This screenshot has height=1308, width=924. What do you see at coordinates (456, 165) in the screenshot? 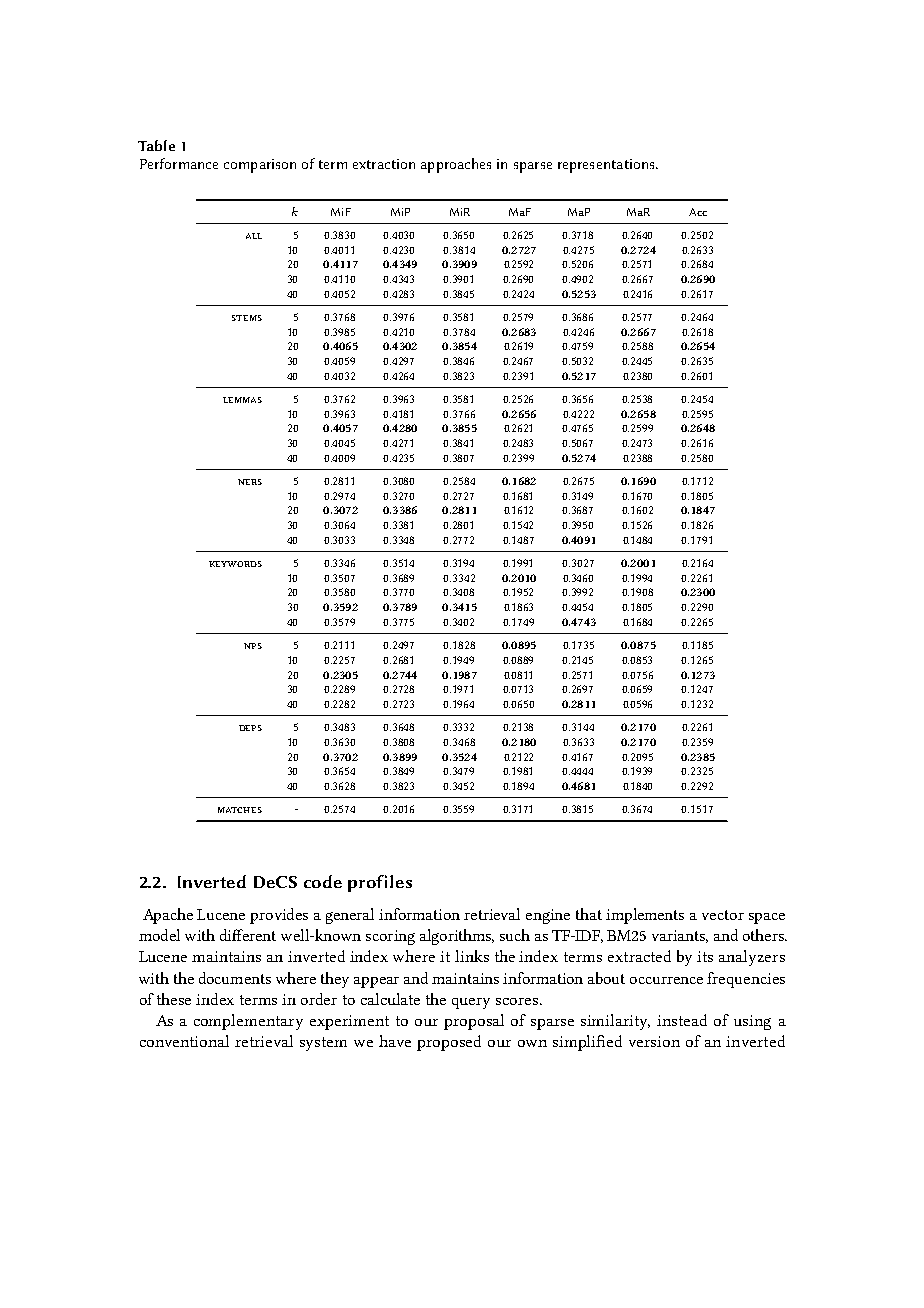
I see `approaches` at bounding box center [456, 165].
